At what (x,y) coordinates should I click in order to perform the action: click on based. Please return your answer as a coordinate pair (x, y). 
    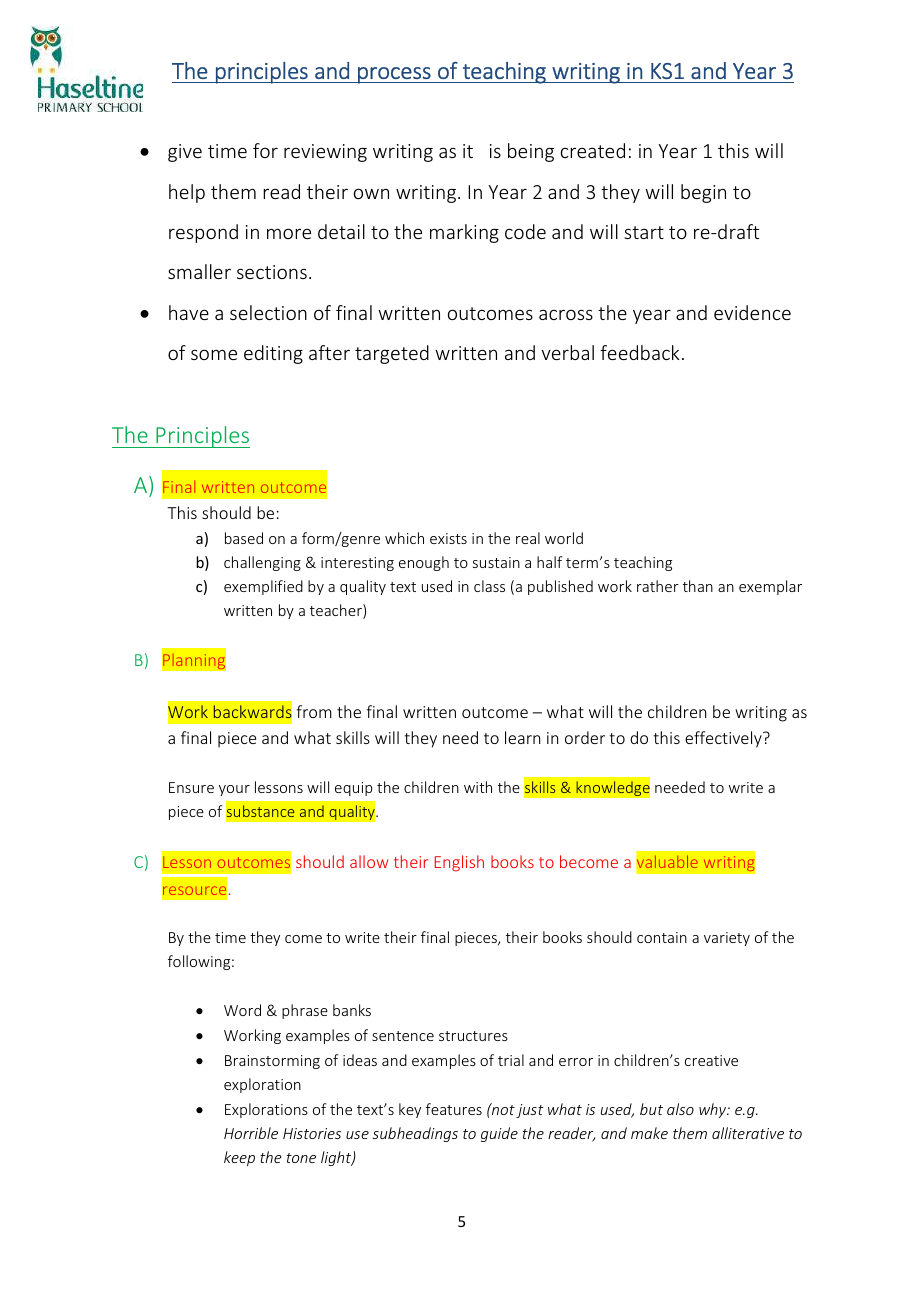
    Looking at the image, I should click on (244, 538).
